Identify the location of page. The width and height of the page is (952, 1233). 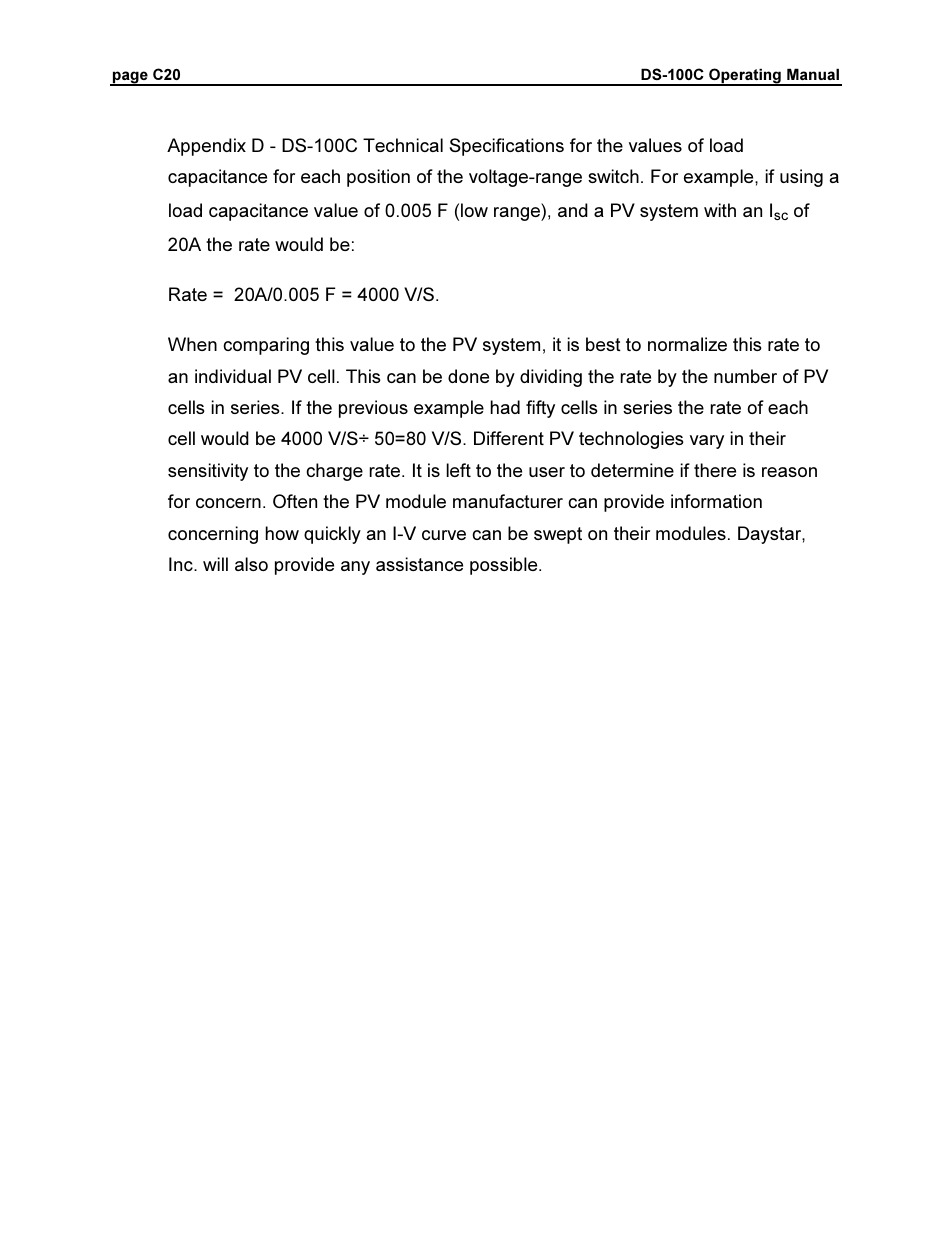
(130, 78).
